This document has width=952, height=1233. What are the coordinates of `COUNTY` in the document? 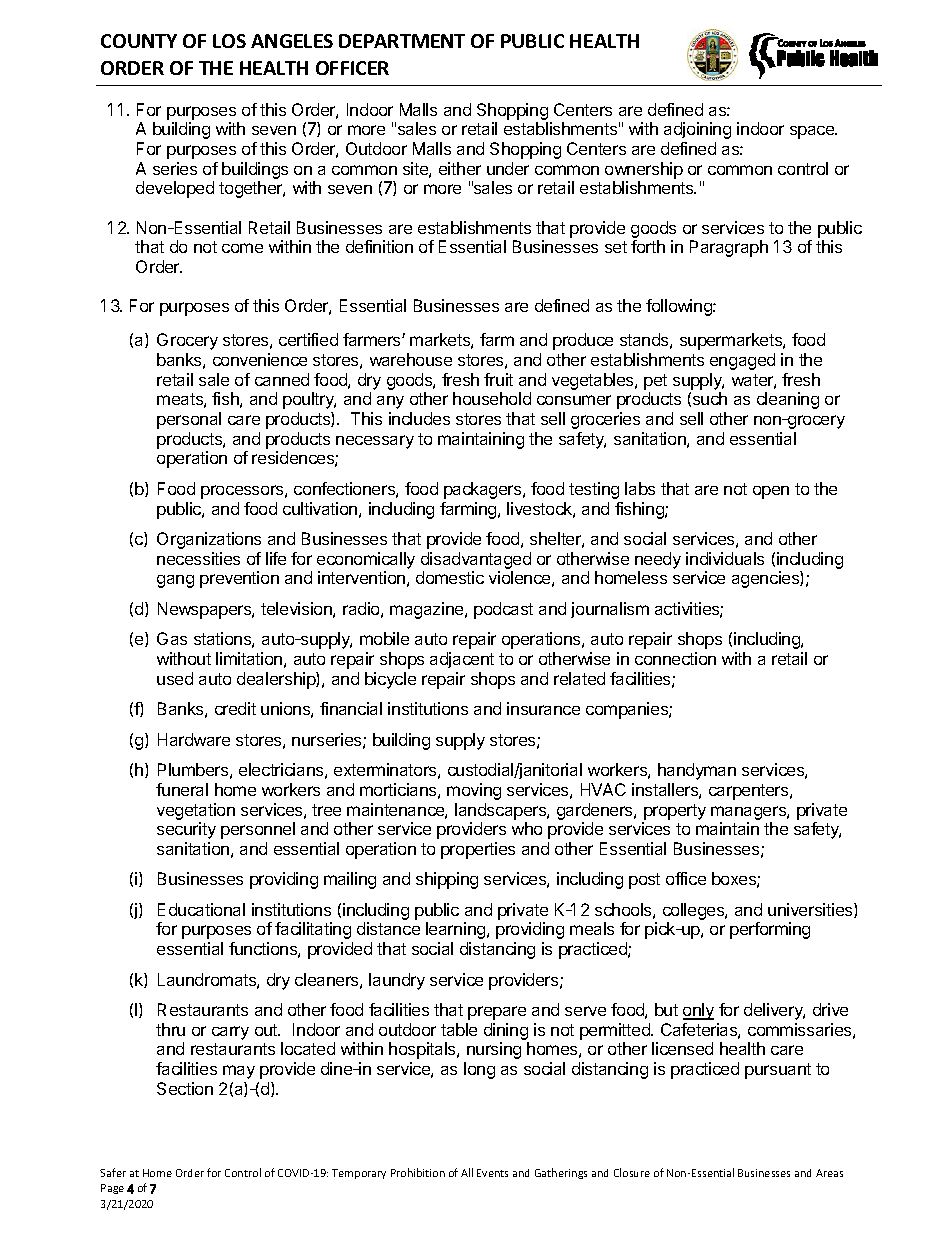 It's located at (139, 41).
